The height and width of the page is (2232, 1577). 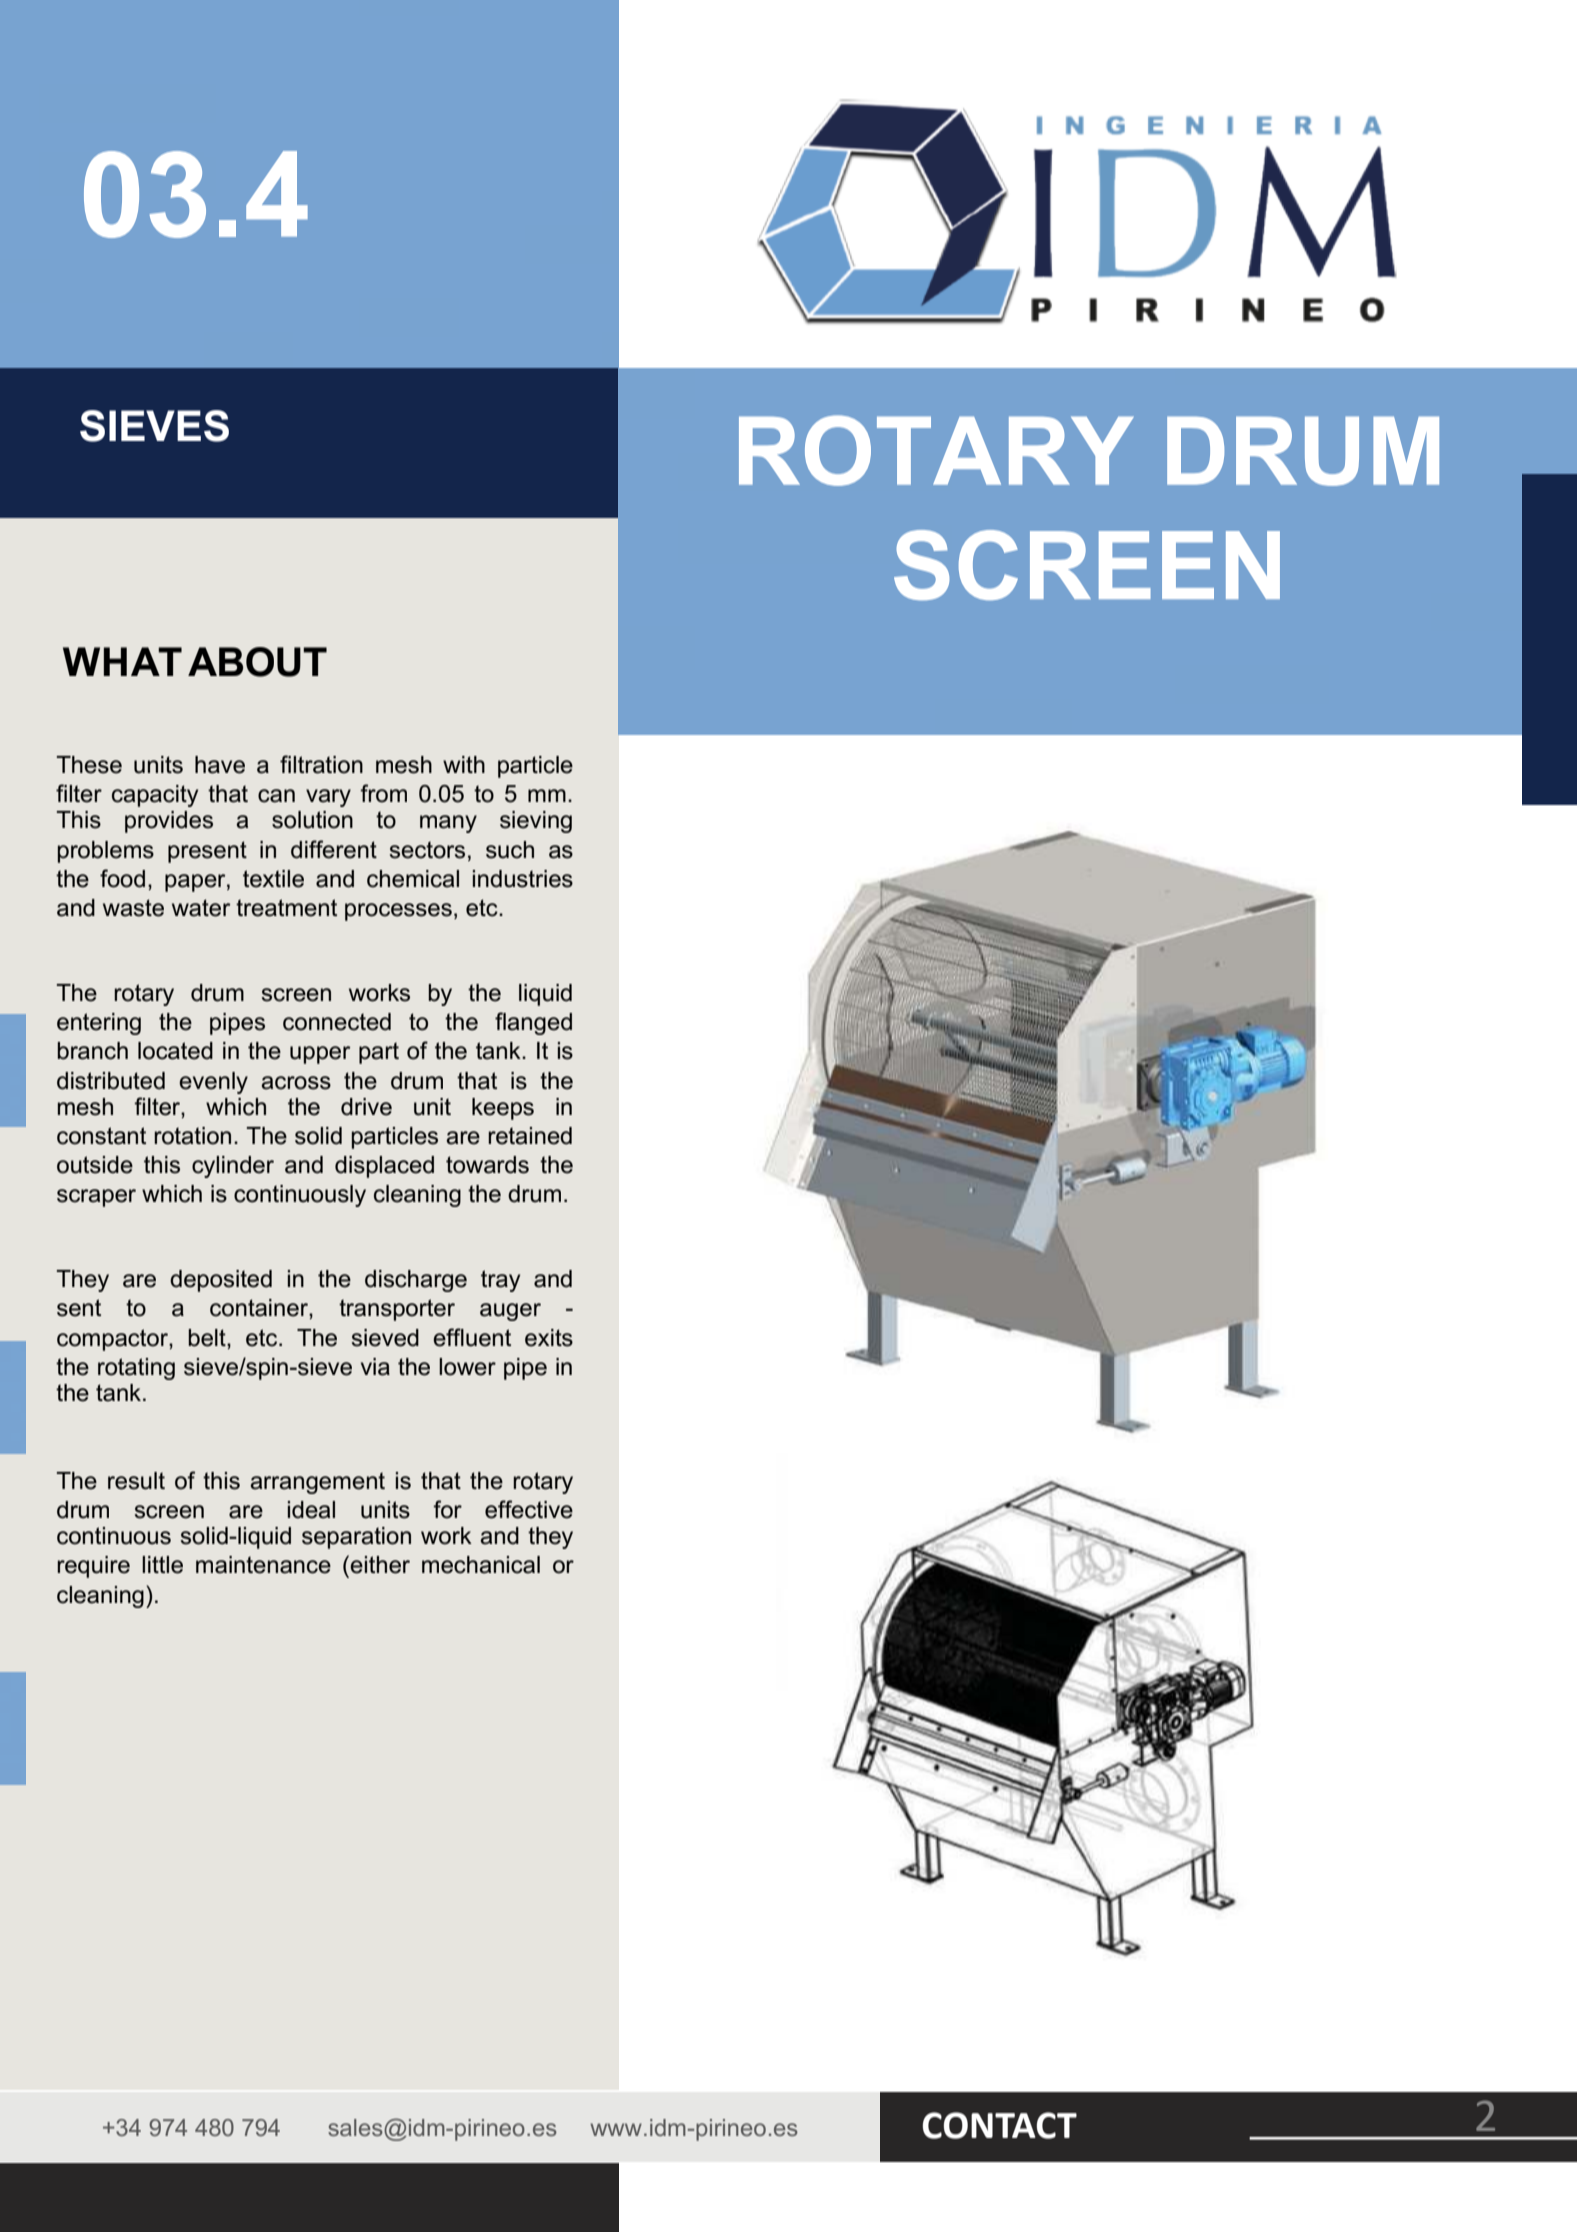 What do you see at coordinates (162, 1565) in the page?
I see `little` at bounding box center [162, 1565].
